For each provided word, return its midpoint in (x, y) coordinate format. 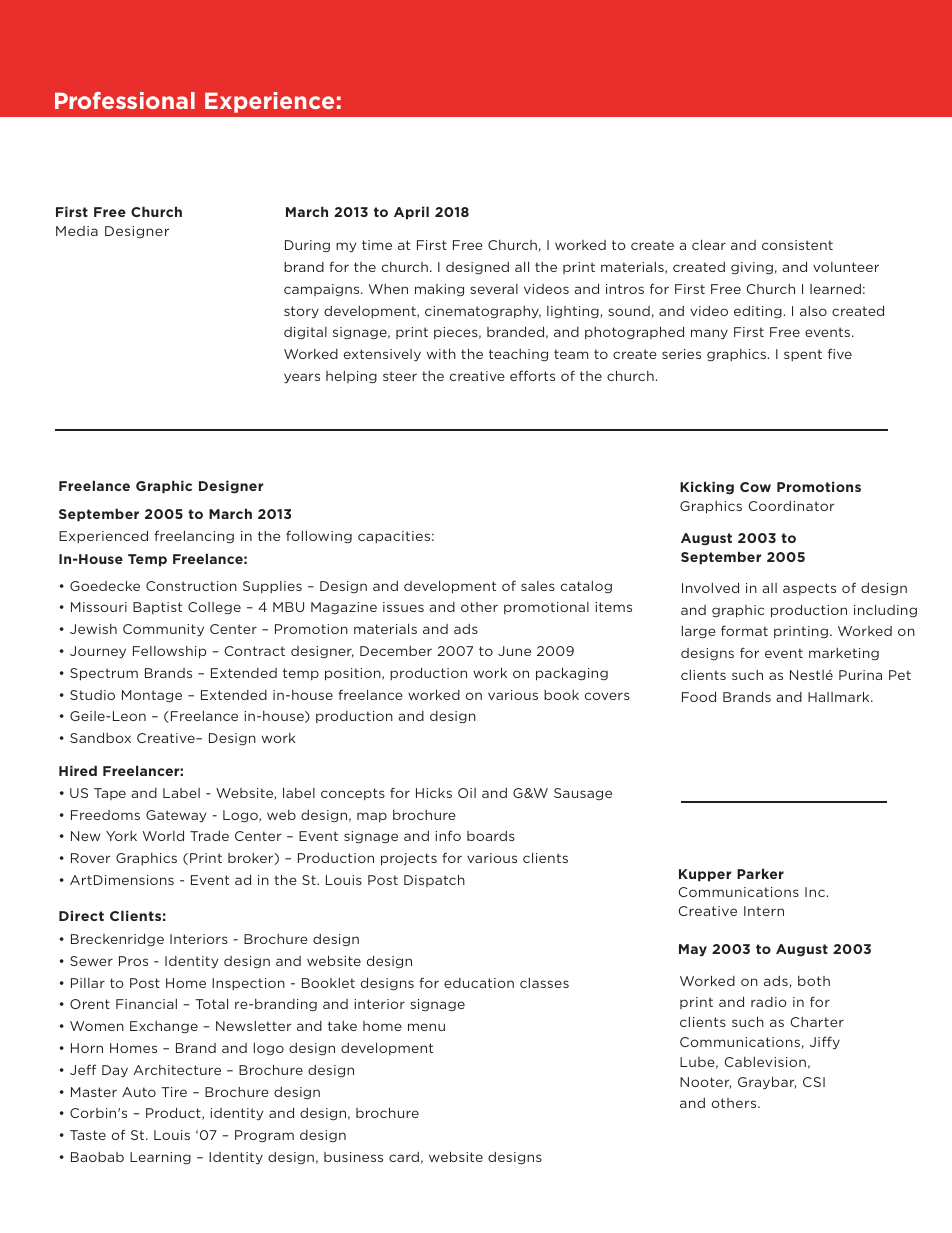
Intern (764, 911)
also (813, 311)
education (479, 983)
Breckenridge (117, 939)
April (411, 213)
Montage (152, 696)
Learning (160, 1158)
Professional (125, 100)
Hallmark (840, 696)
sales (538, 586)
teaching (518, 355)
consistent (797, 245)
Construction (191, 586)
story (301, 312)
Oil (467, 793)
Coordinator (791, 506)
